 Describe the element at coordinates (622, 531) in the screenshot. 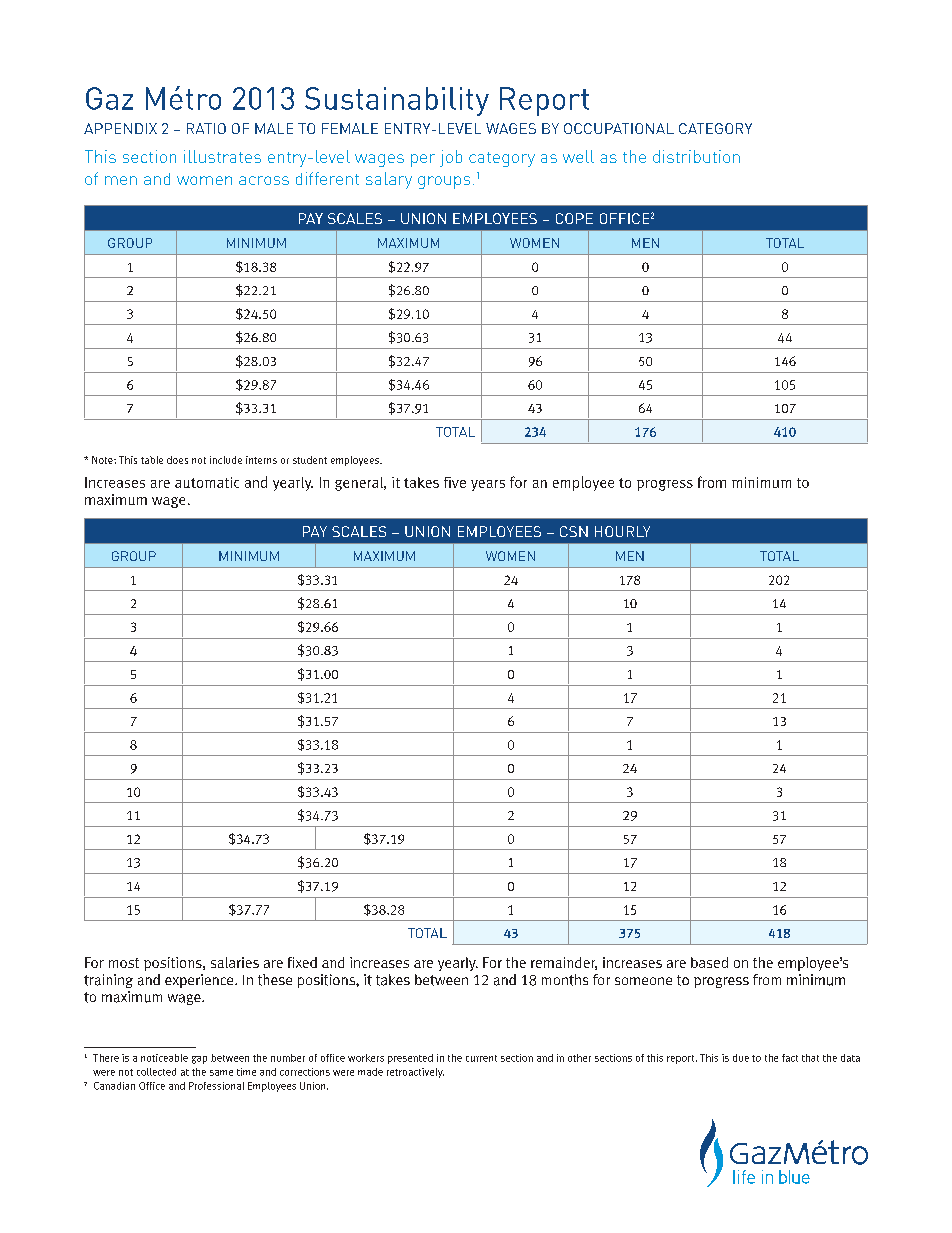

I see `hourly` at that location.
